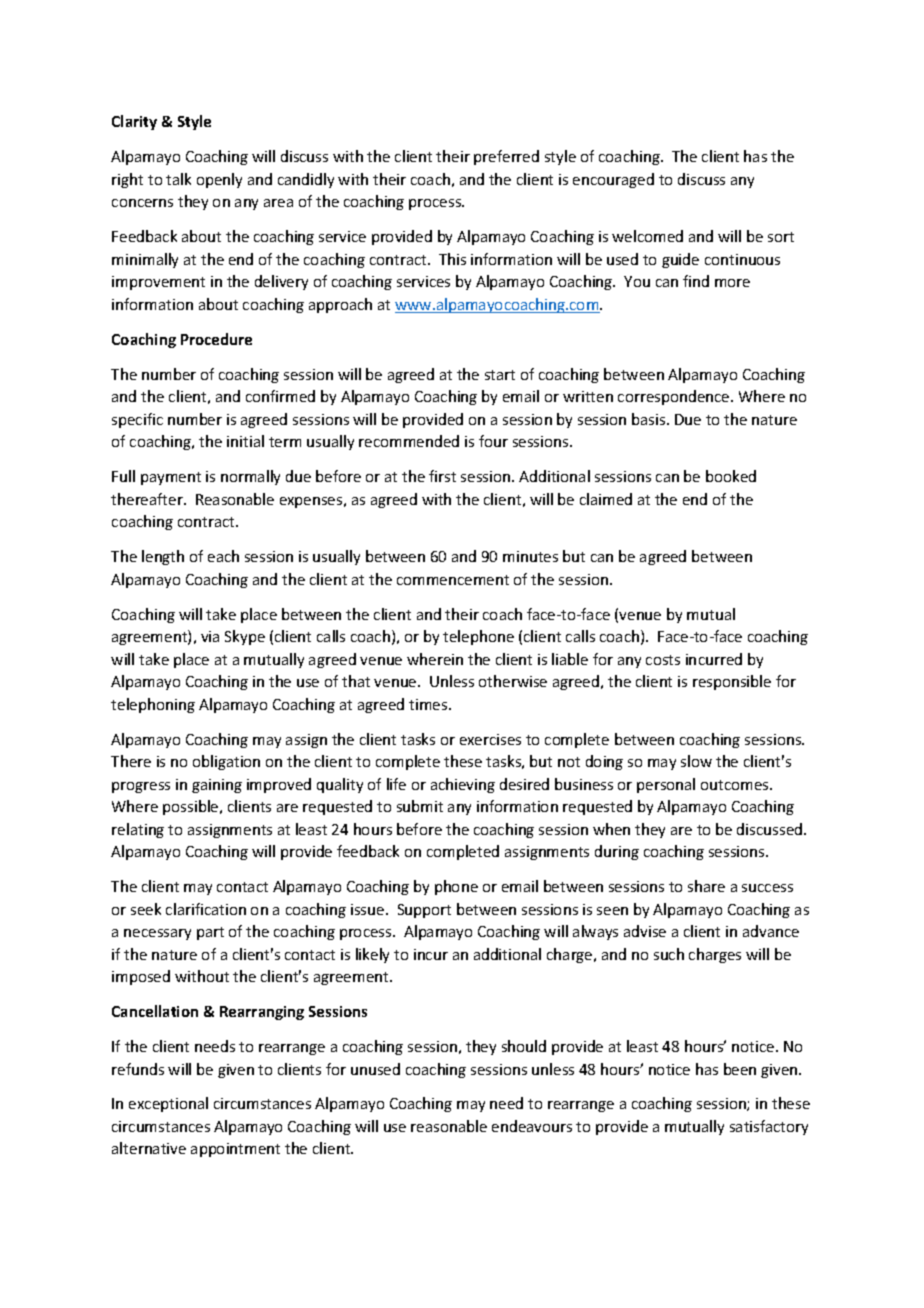 Image resolution: width=924 pixels, height=1308 pixels. Describe the element at coordinates (506, 157) in the page. I see `preferred` at that location.
